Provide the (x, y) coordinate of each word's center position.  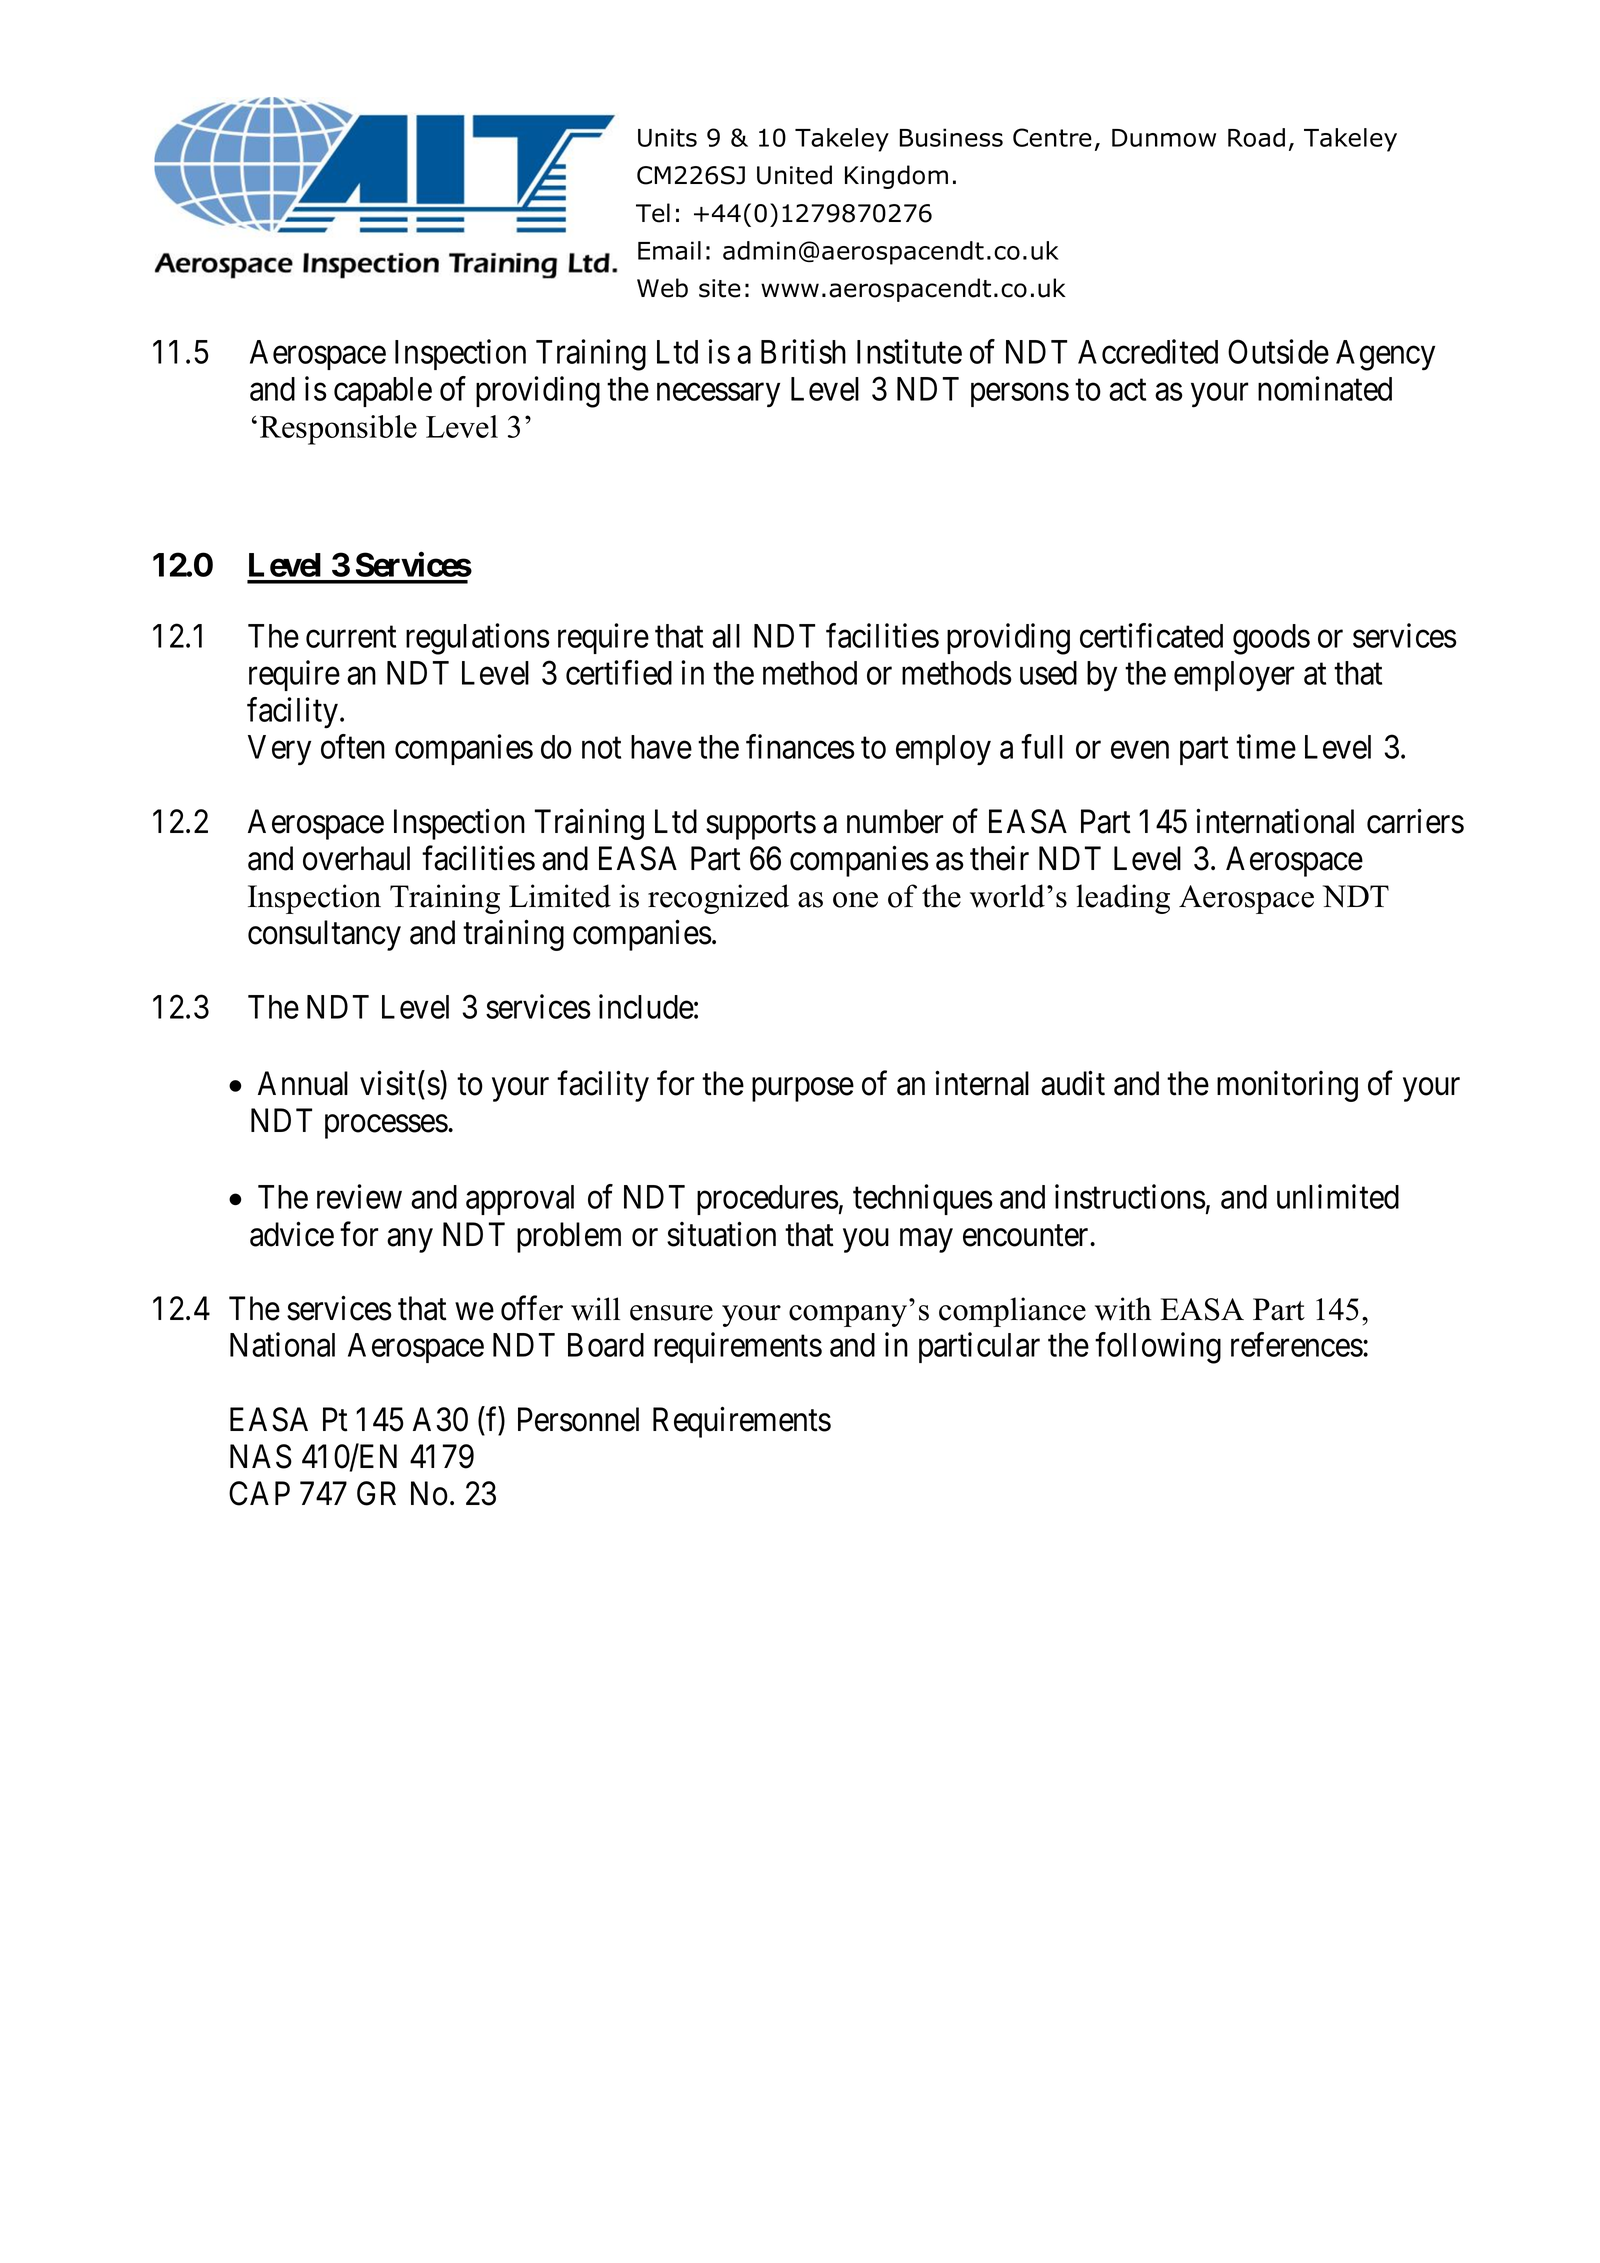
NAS (261, 1456)
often (353, 746)
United (794, 175)
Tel (653, 213)
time (1266, 746)
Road (1256, 137)
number (895, 821)
